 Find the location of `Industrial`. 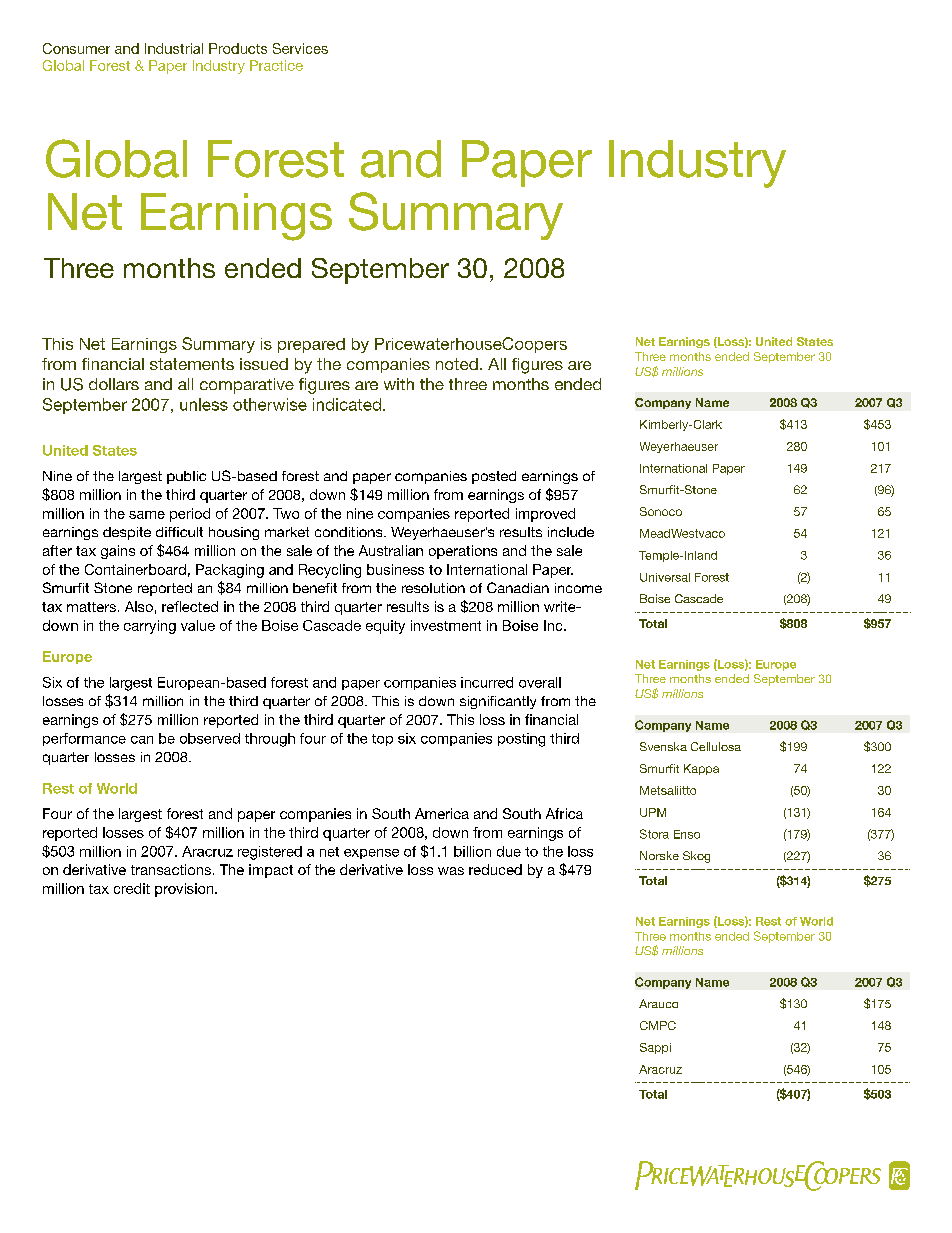

Industrial is located at coordinates (174, 48).
